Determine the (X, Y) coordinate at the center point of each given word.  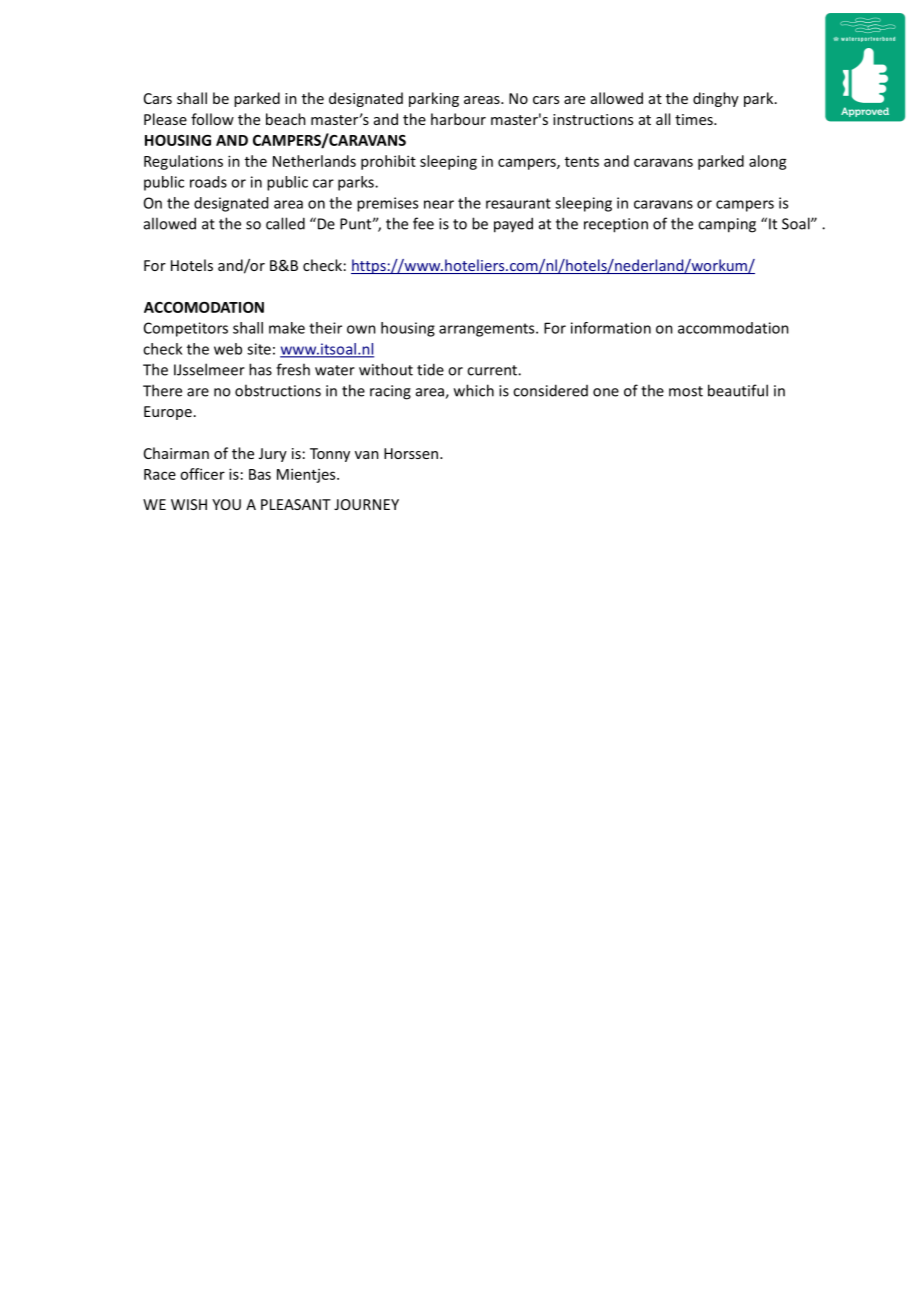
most (686, 391)
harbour (458, 119)
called (285, 223)
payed (513, 225)
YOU (226, 504)
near (439, 204)
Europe (168, 413)
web (228, 349)
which (474, 390)
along (768, 162)
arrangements (488, 330)
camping (727, 225)
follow (212, 119)
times (695, 119)
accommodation (733, 328)
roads (208, 182)
